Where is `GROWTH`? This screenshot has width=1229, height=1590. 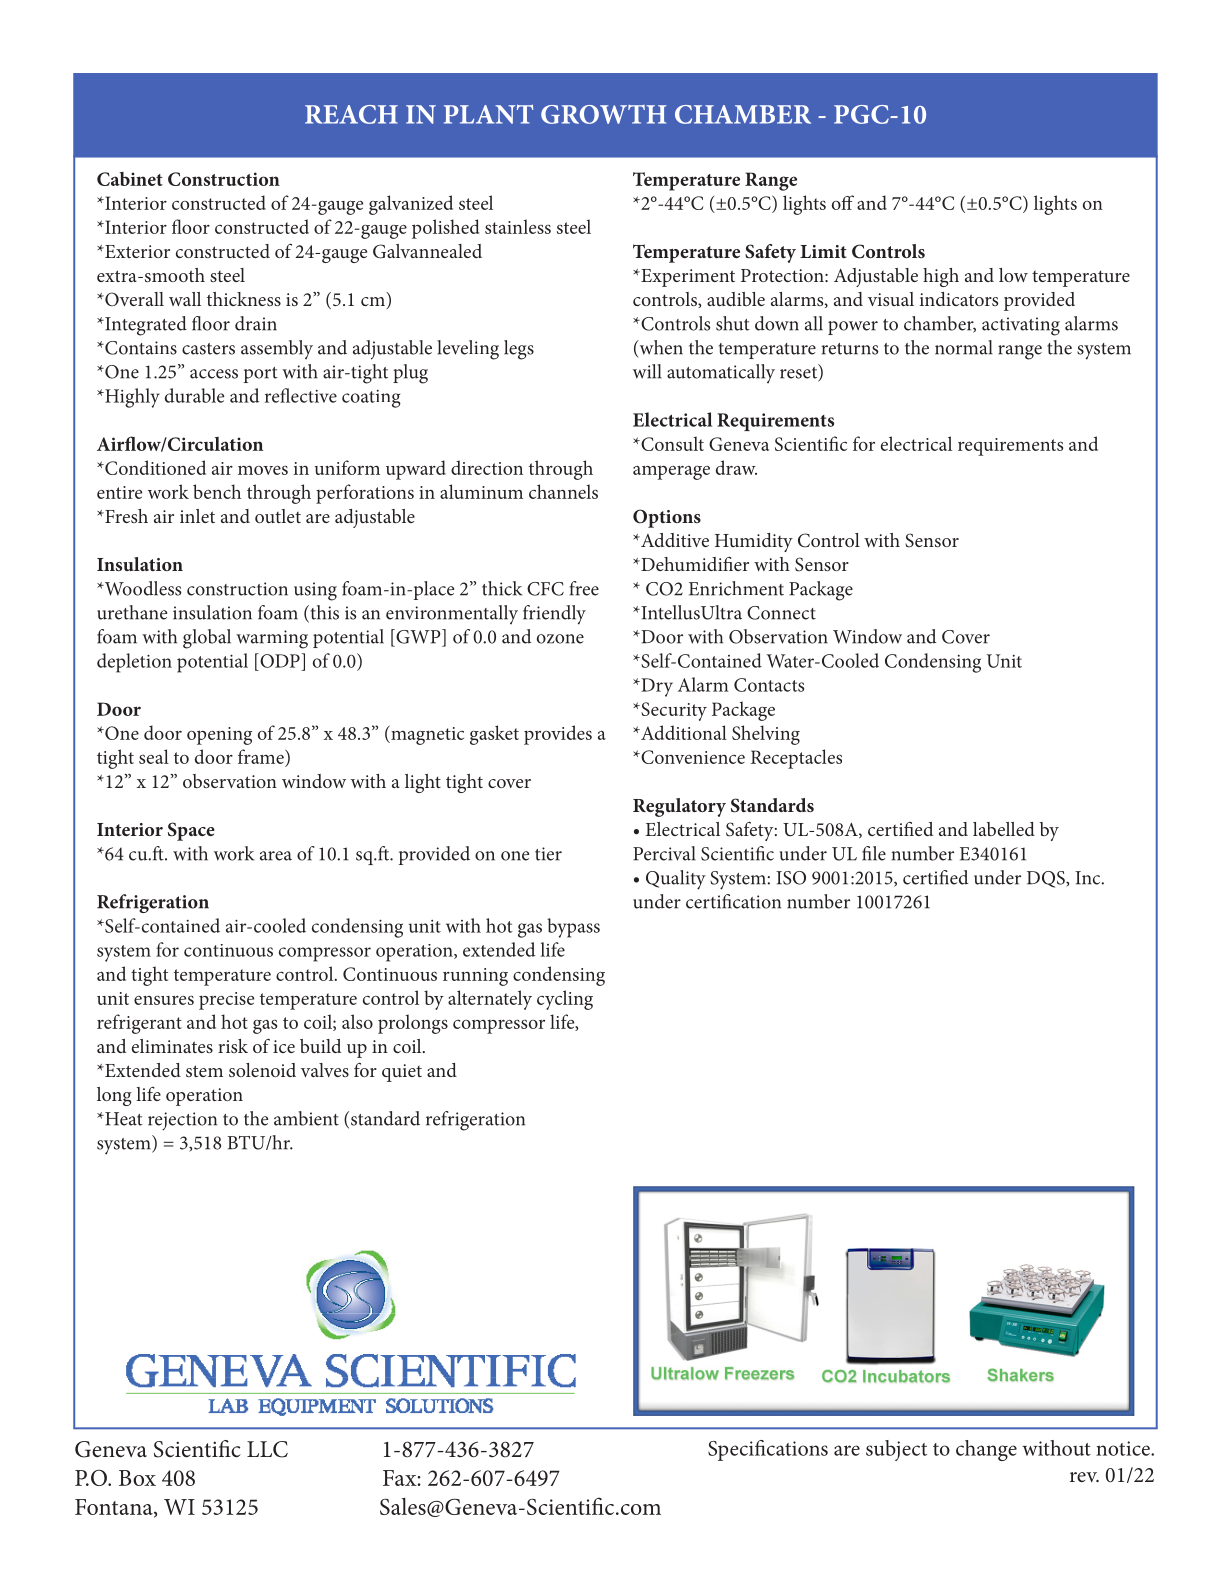 GROWTH is located at coordinates (604, 114).
